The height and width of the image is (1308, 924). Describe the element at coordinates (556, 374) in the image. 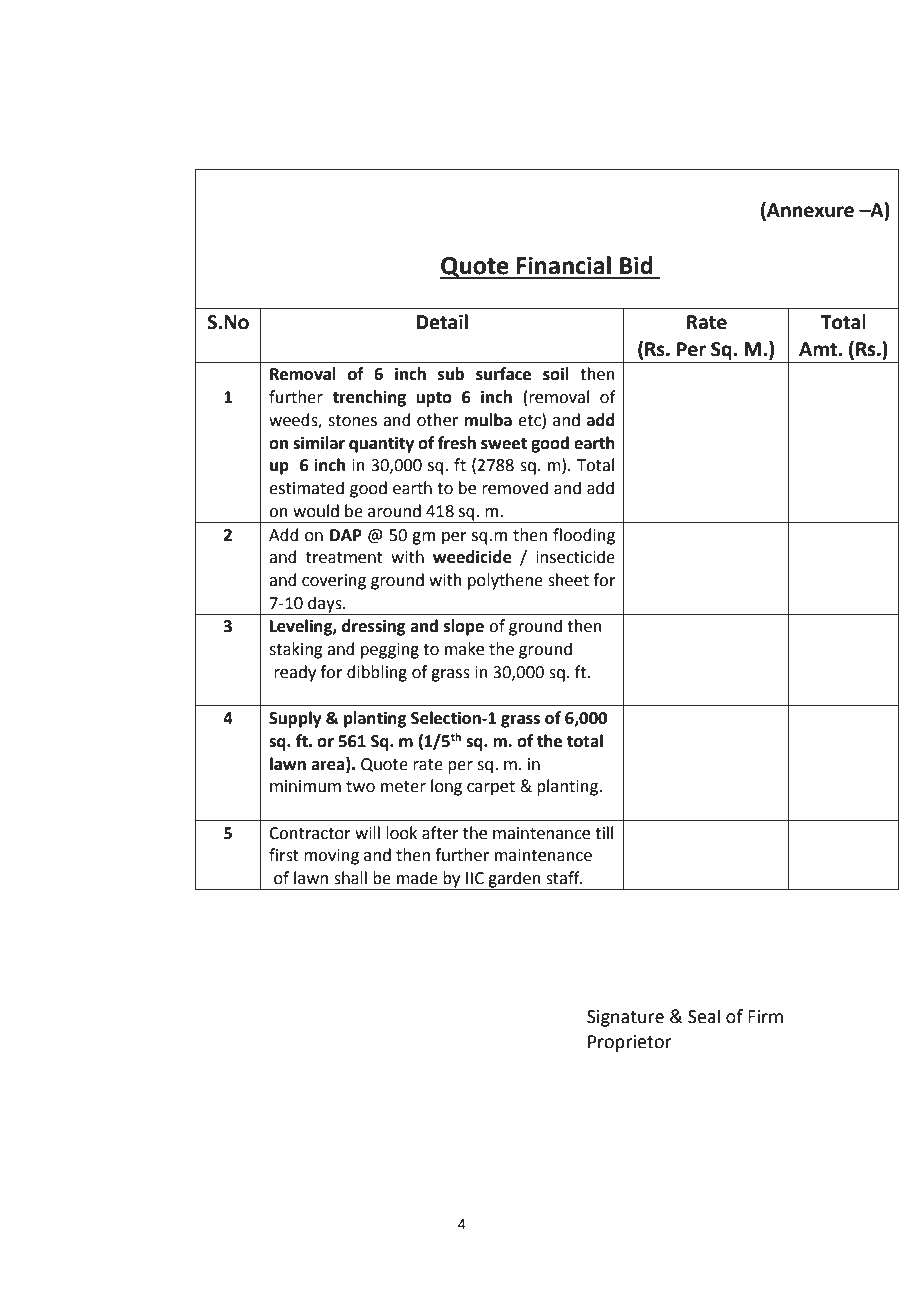

I see `soil` at that location.
